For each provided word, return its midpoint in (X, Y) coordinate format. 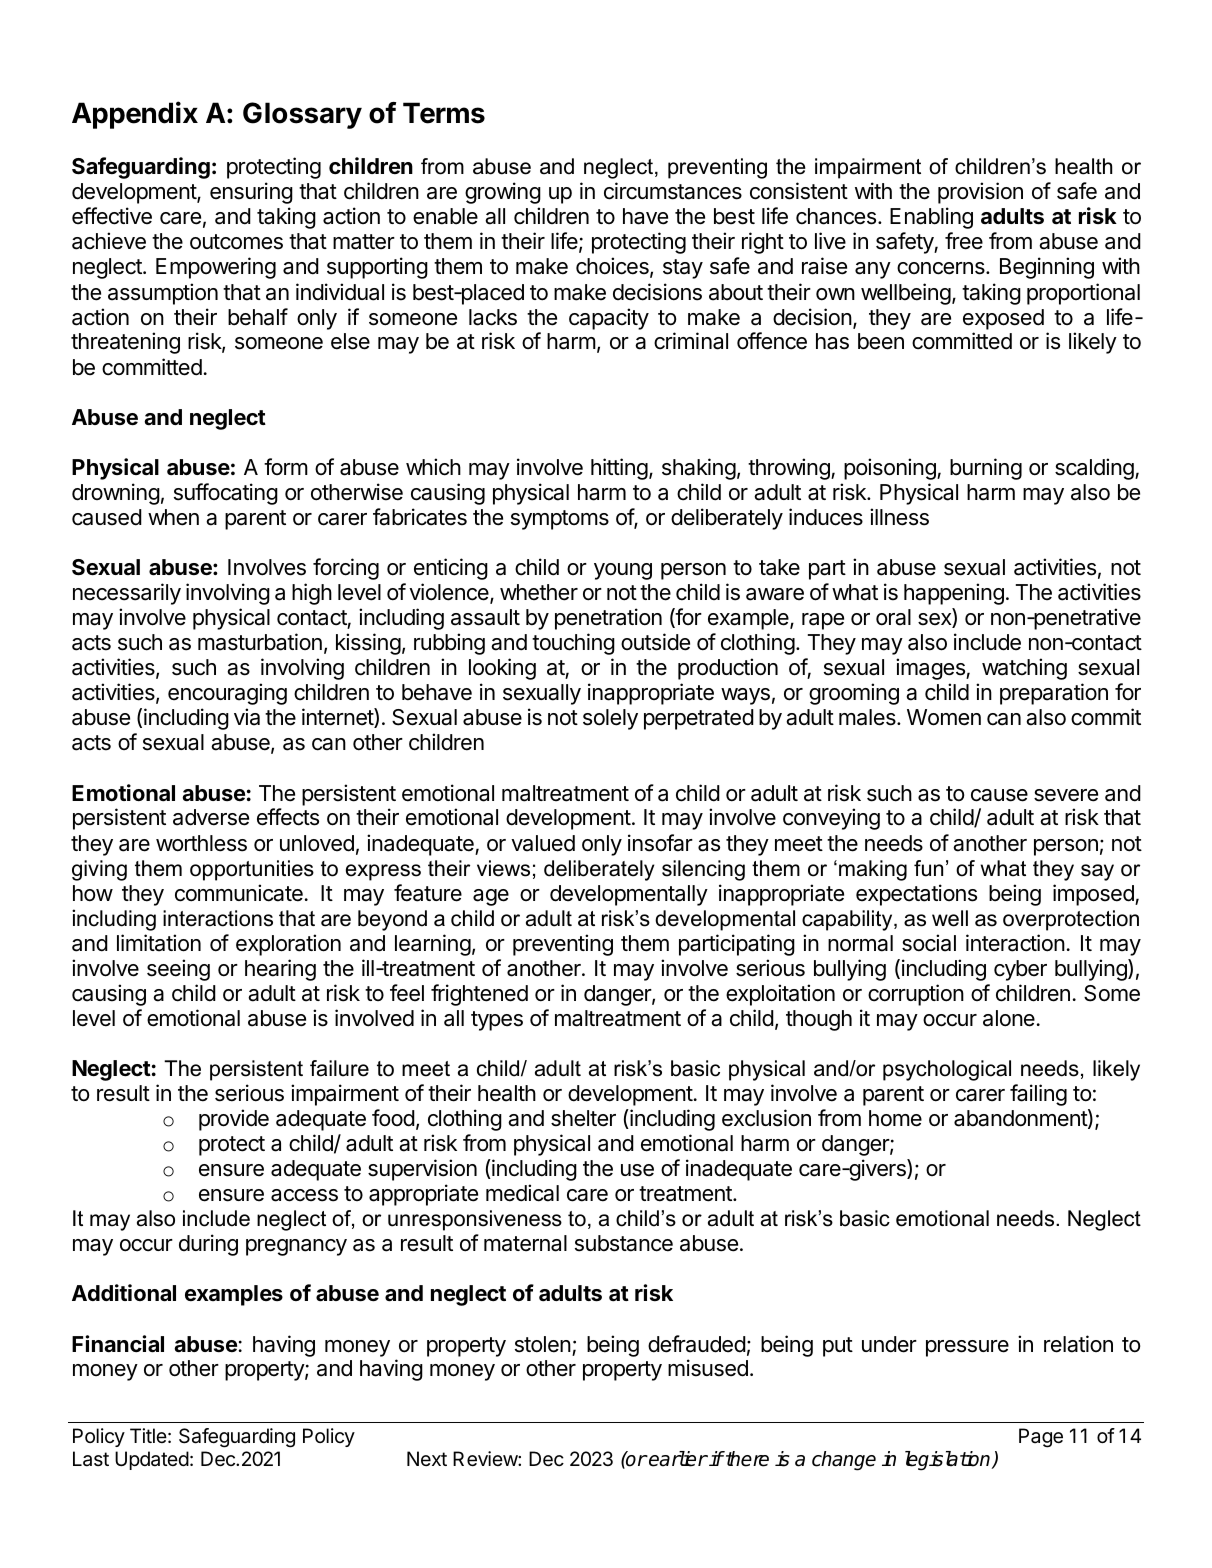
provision (980, 193)
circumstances (673, 191)
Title (148, 1435)
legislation (949, 1461)
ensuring (251, 193)
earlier (677, 1459)
